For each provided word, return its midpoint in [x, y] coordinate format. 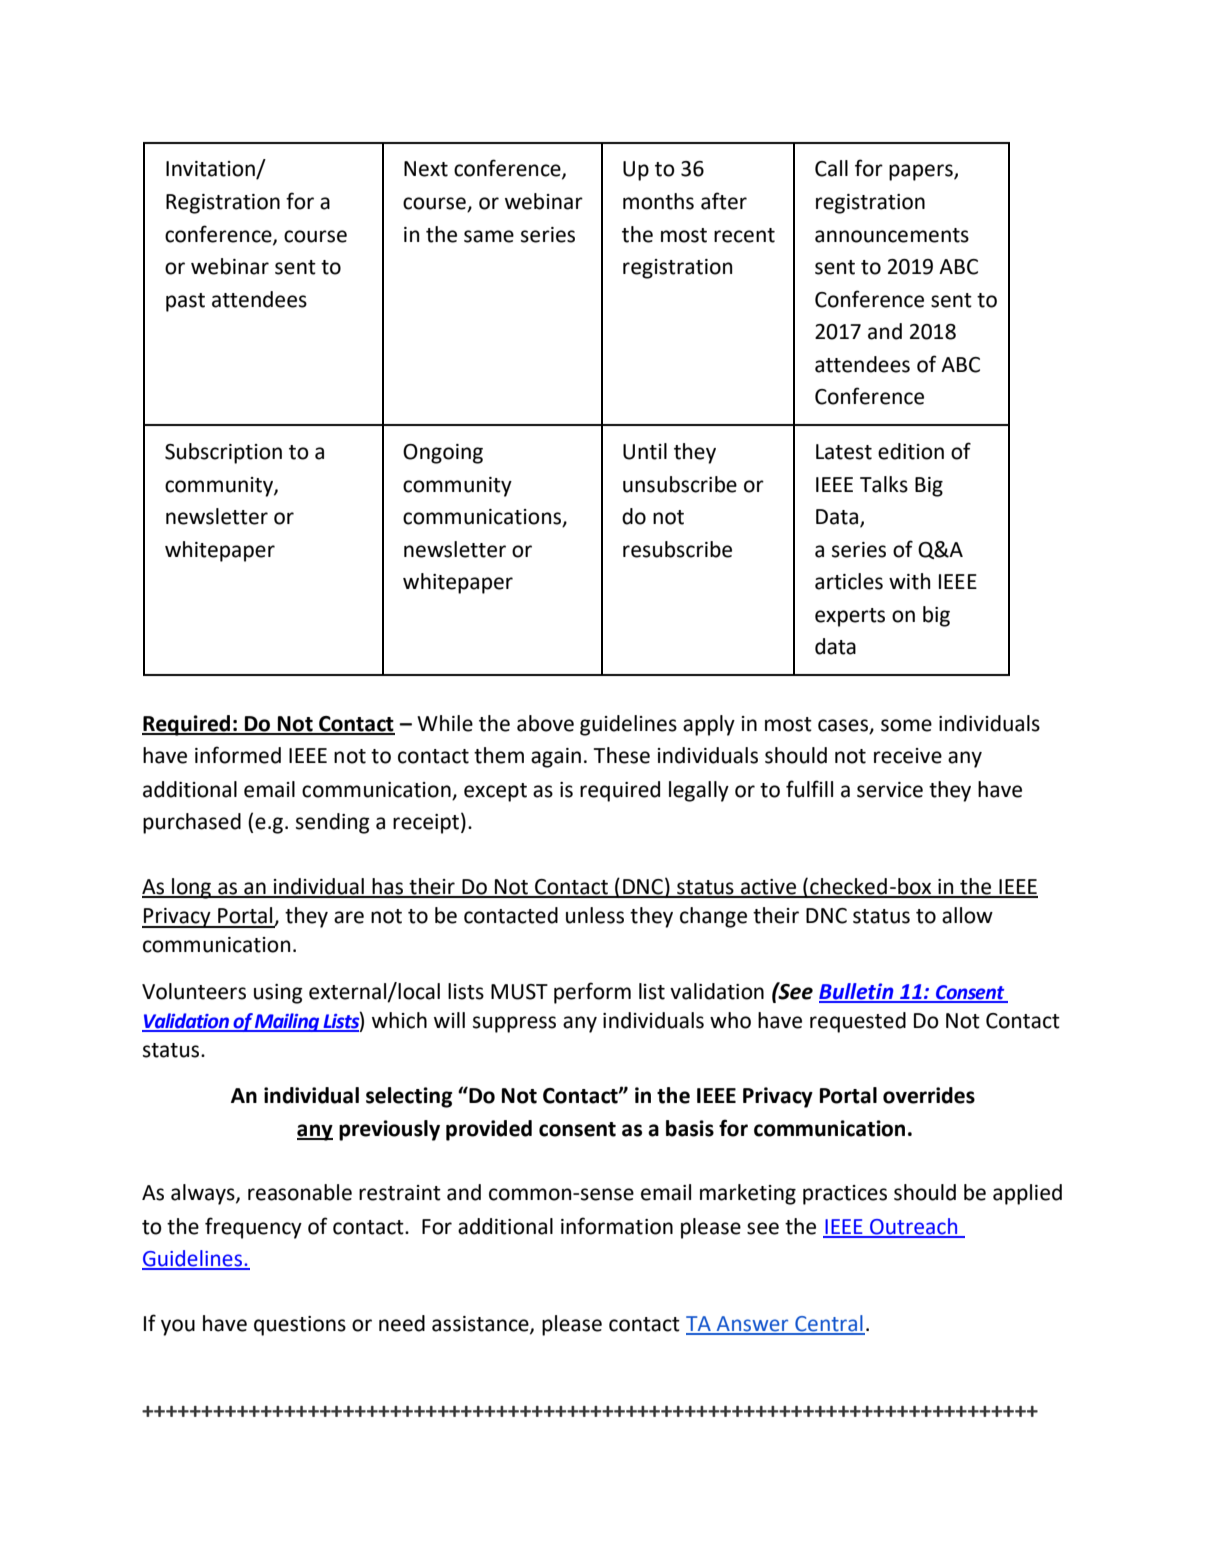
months [658, 201]
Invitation [211, 170]
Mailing [287, 1022]
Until [645, 451]
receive [908, 756]
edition [911, 451]
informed [238, 755]
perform [592, 993]
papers [922, 172]
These [622, 755]
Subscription [223, 453]
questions [300, 1326]
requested [858, 1022]
